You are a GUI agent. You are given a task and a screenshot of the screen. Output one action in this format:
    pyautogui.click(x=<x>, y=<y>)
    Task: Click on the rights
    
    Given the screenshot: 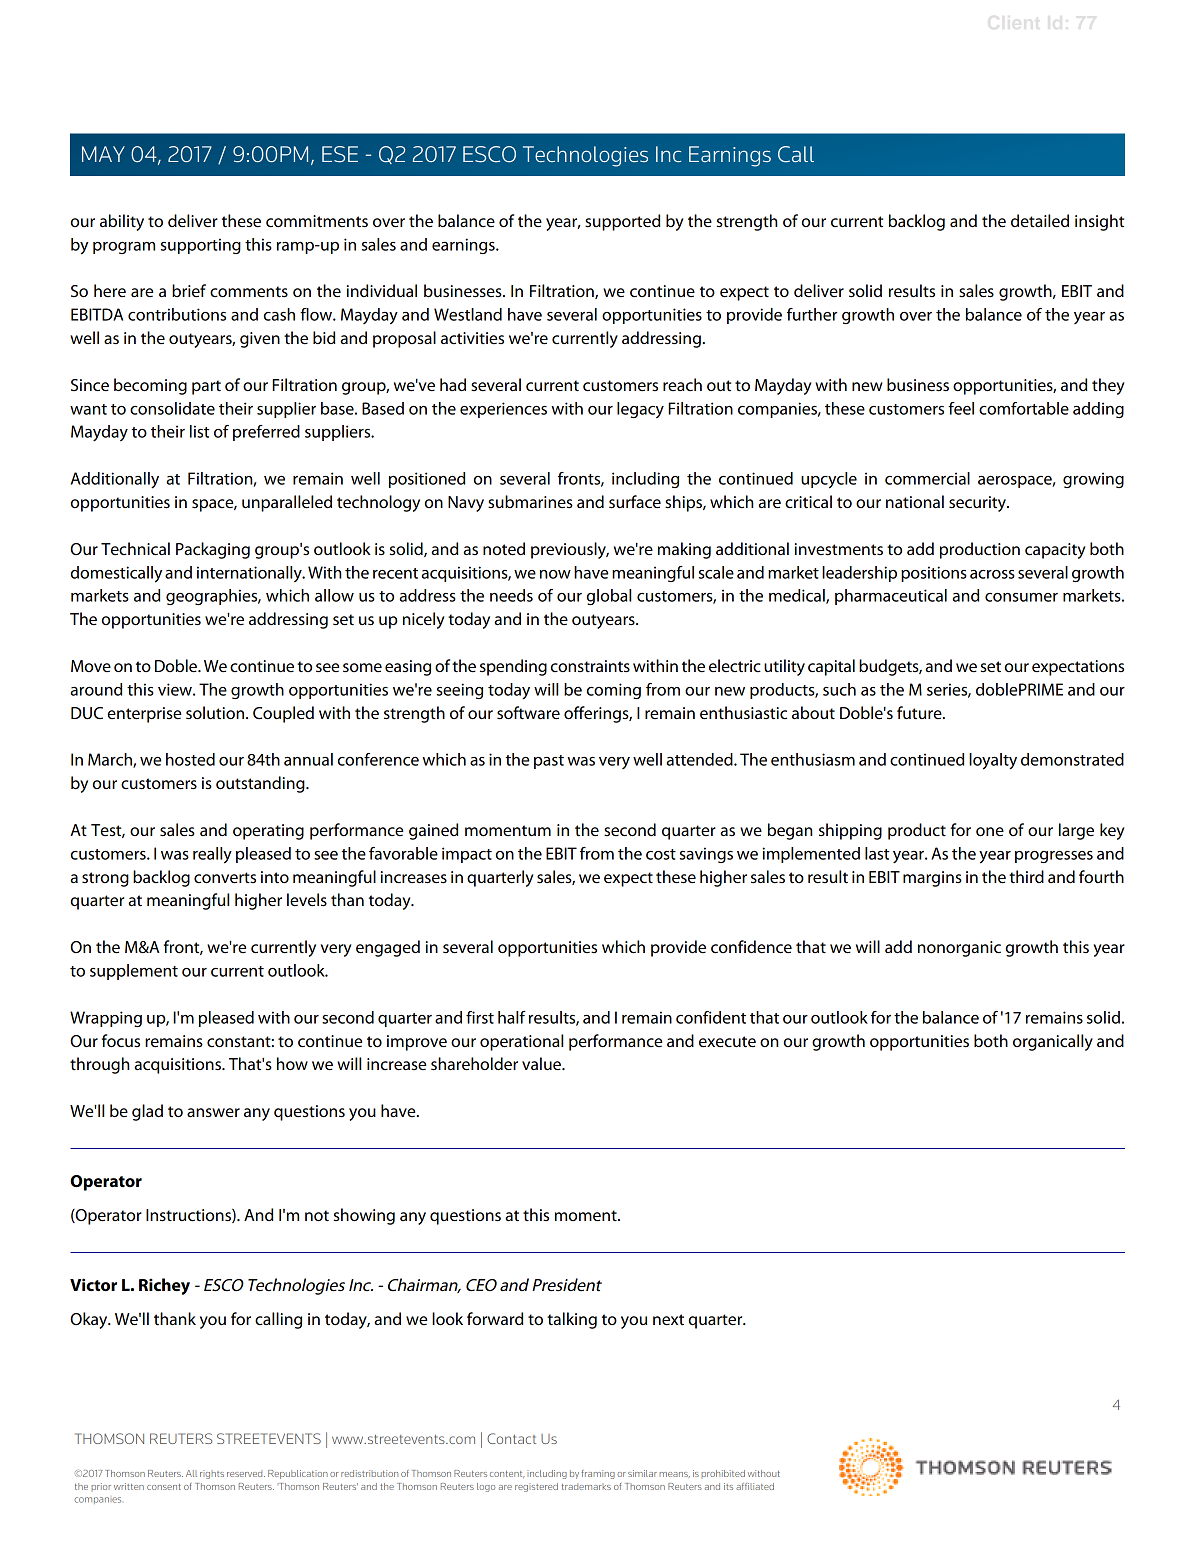 What is the action you would take?
    pyautogui.click(x=212, y=1474)
